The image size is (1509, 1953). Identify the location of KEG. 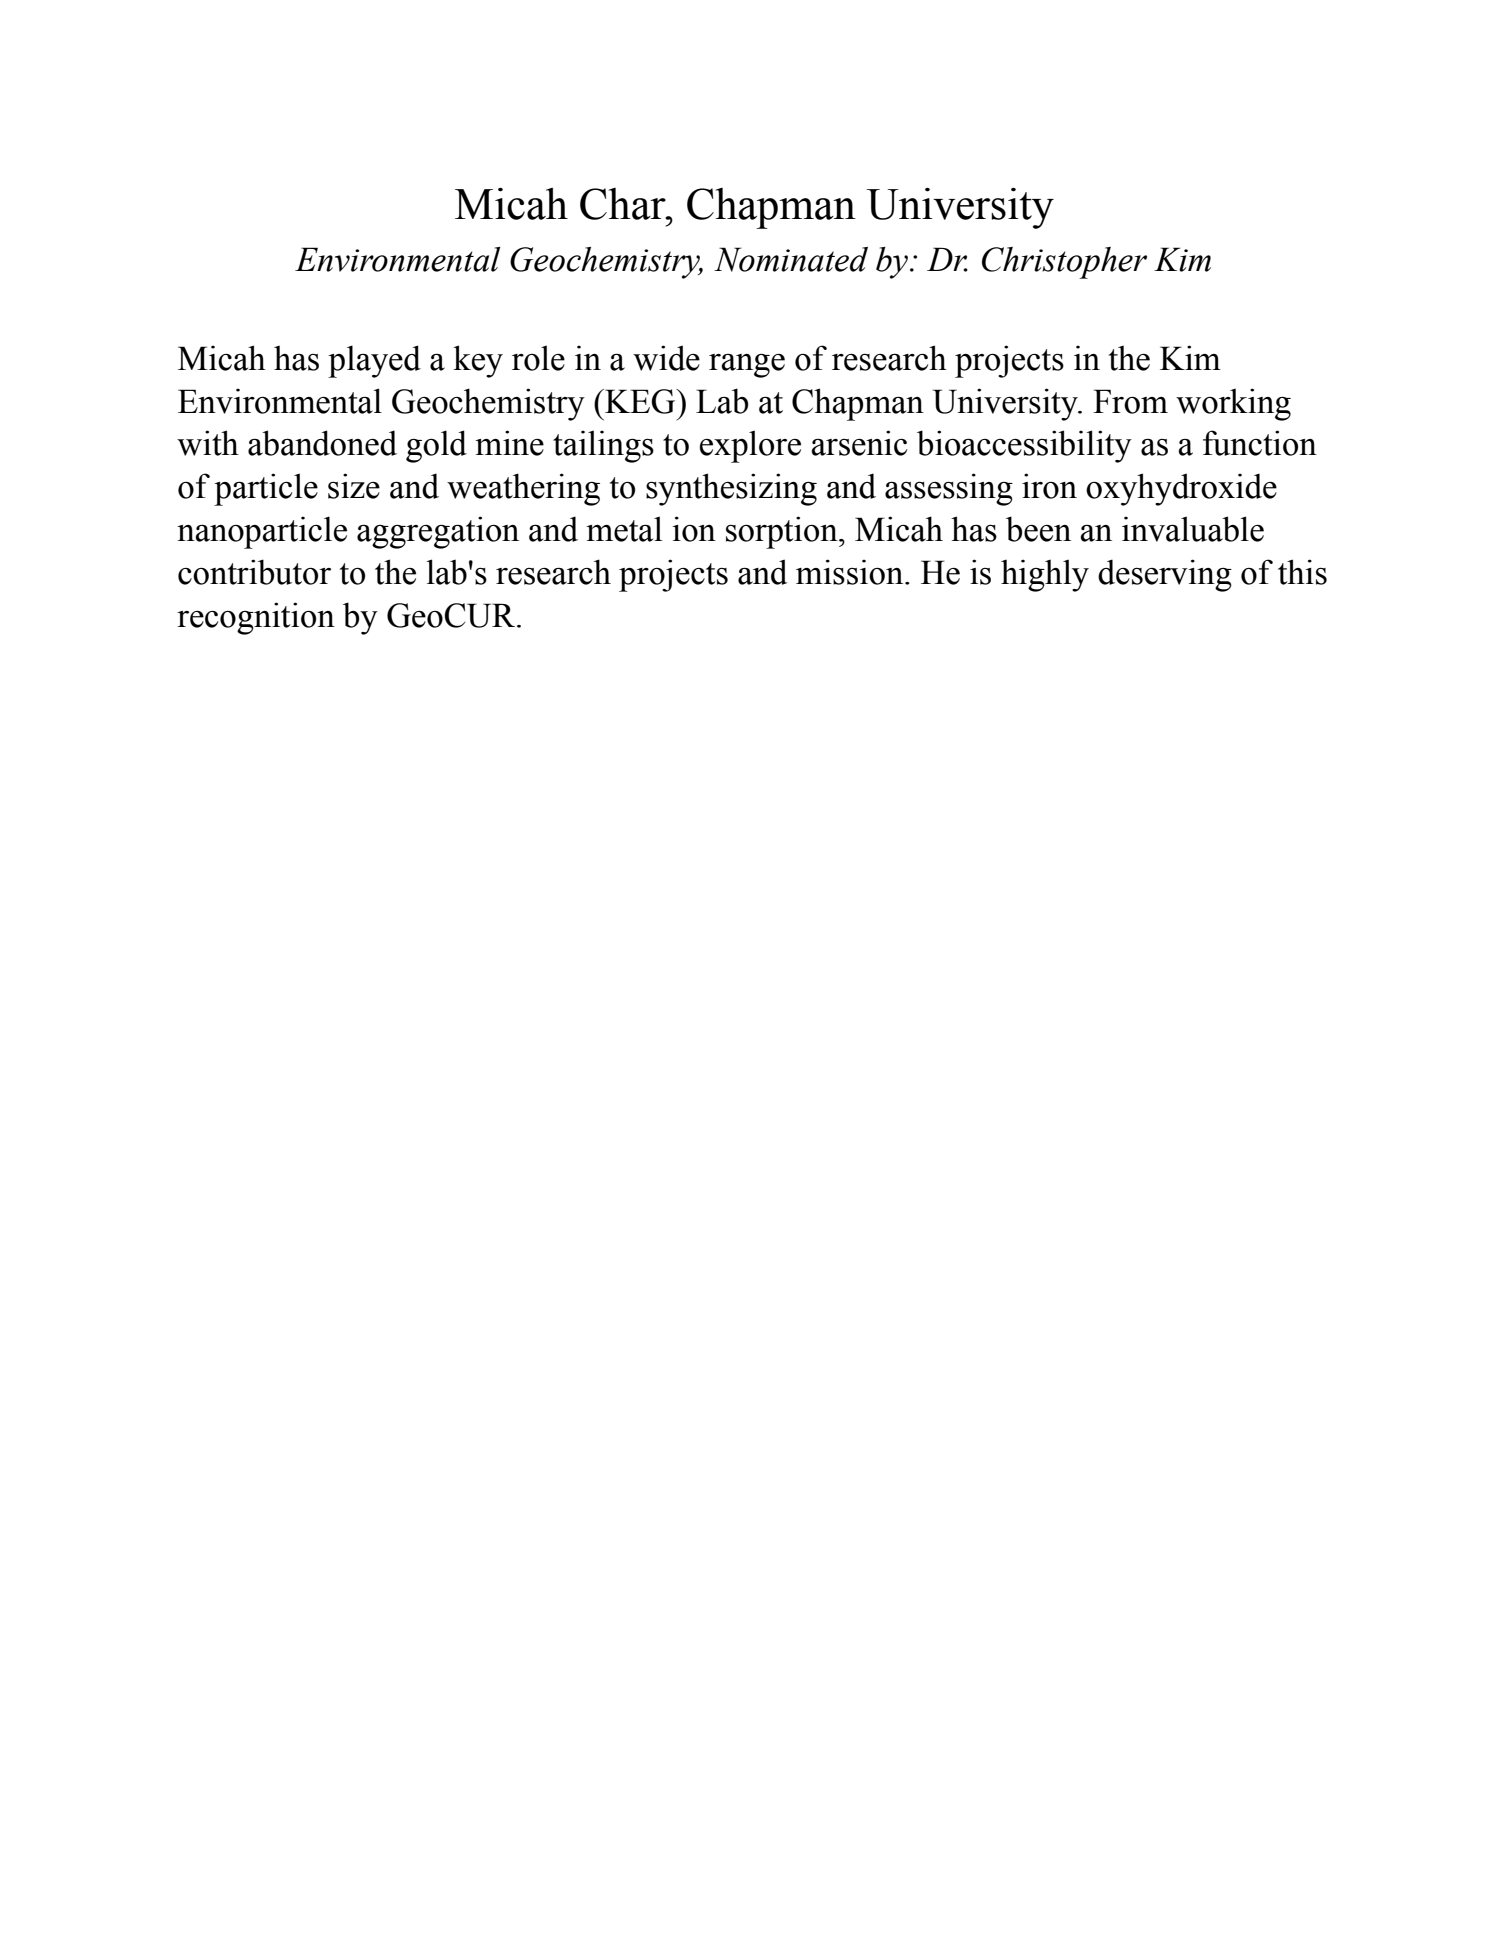
(640, 401).
